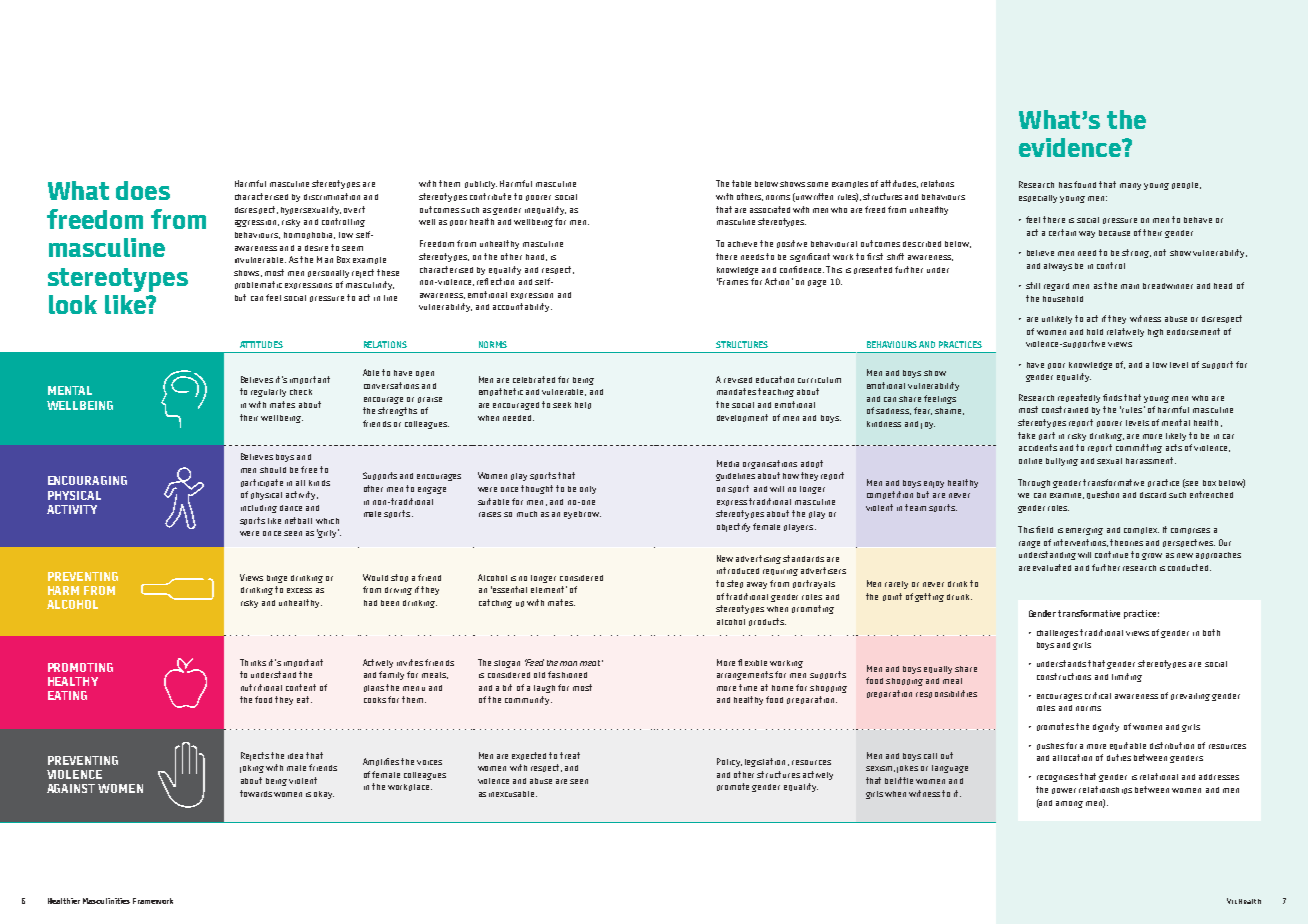 This page has width=1308, height=924. What do you see at coordinates (1065, 409) in the page?
I see `constrained` at bounding box center [1065, 409].
